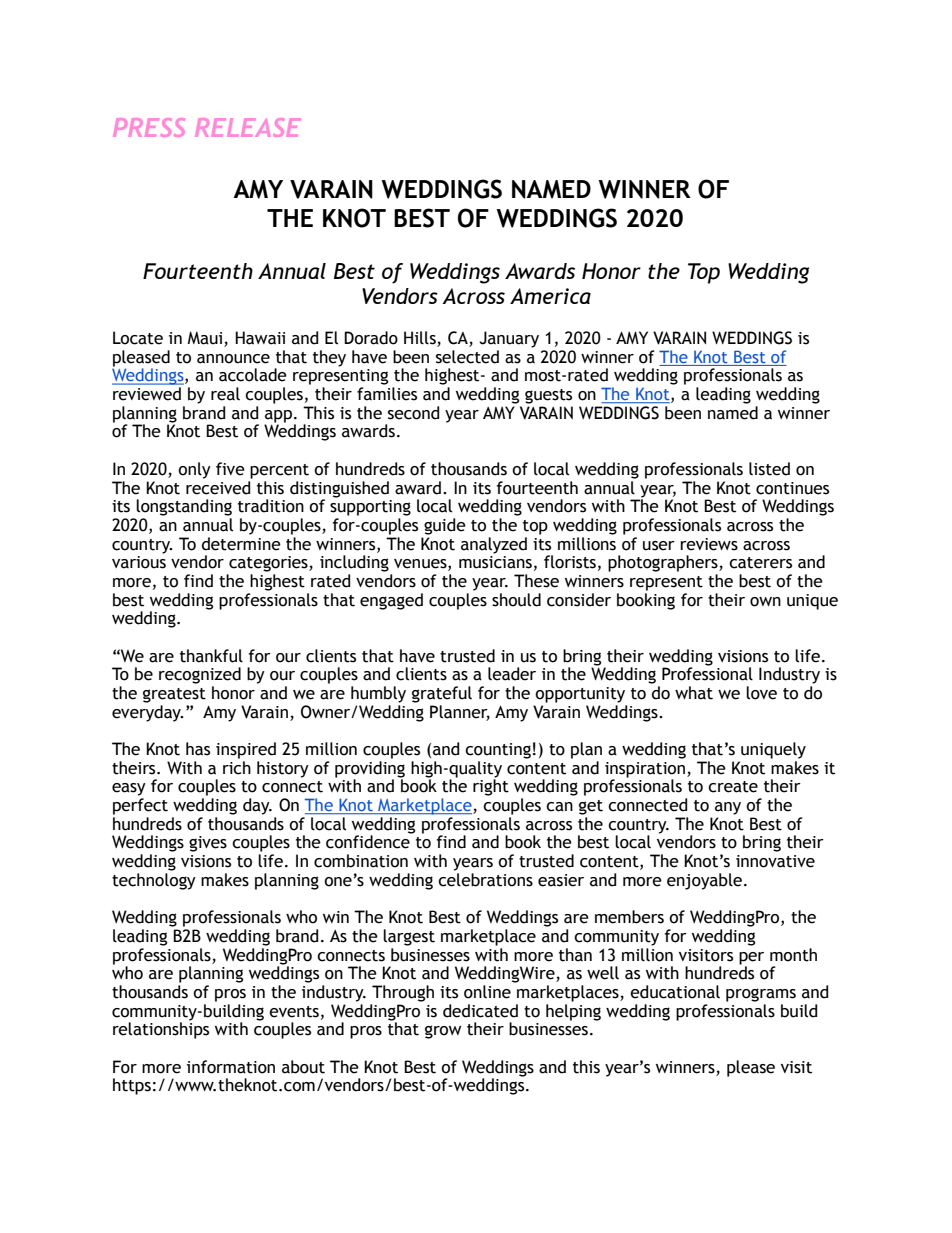 This screenshot has height=1233, width=952. Describe the element at coordinates (675, 992) in the screenshot. I see `educational` at that location.
